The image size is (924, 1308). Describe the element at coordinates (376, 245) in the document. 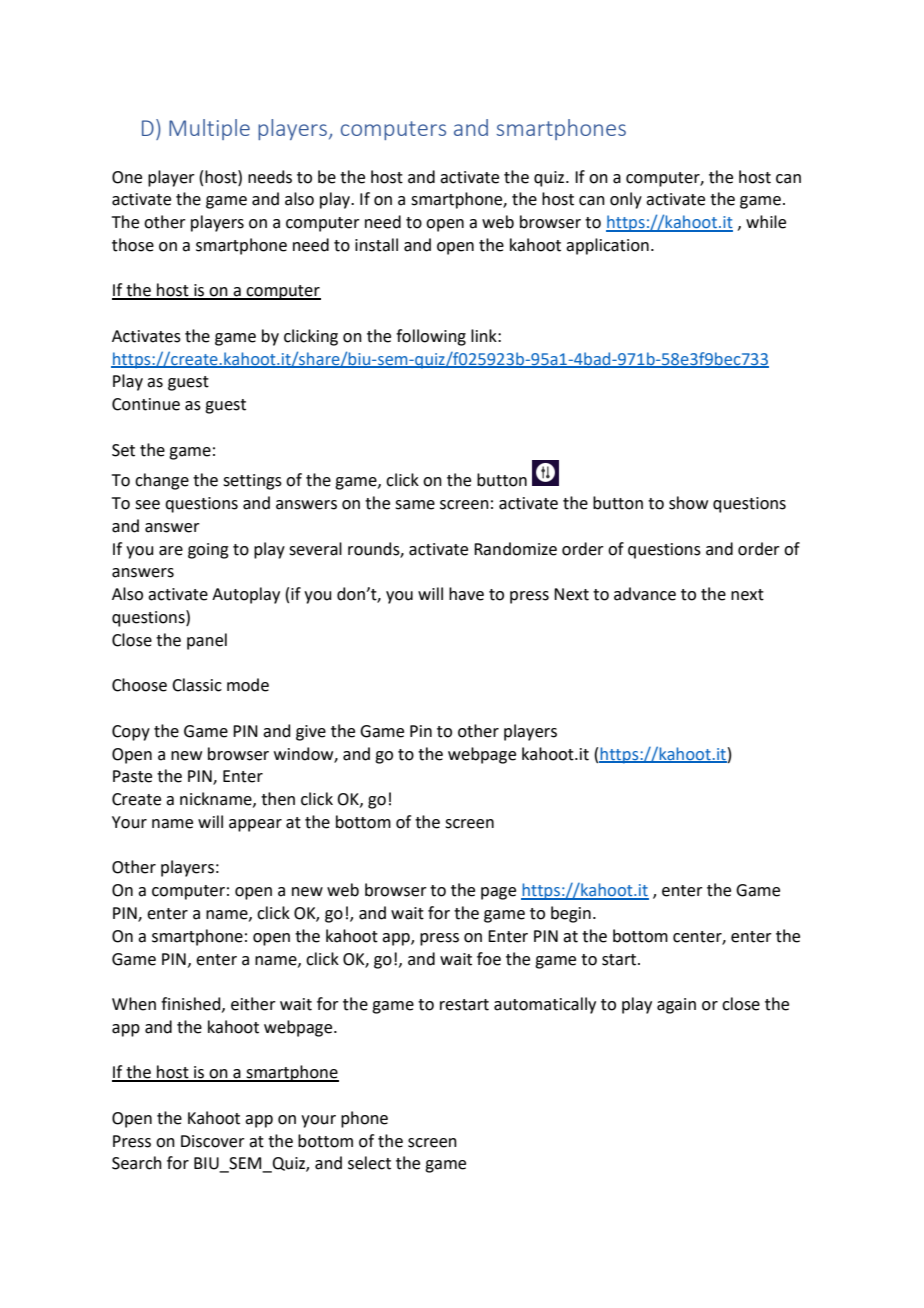

I see `install` at that location.
